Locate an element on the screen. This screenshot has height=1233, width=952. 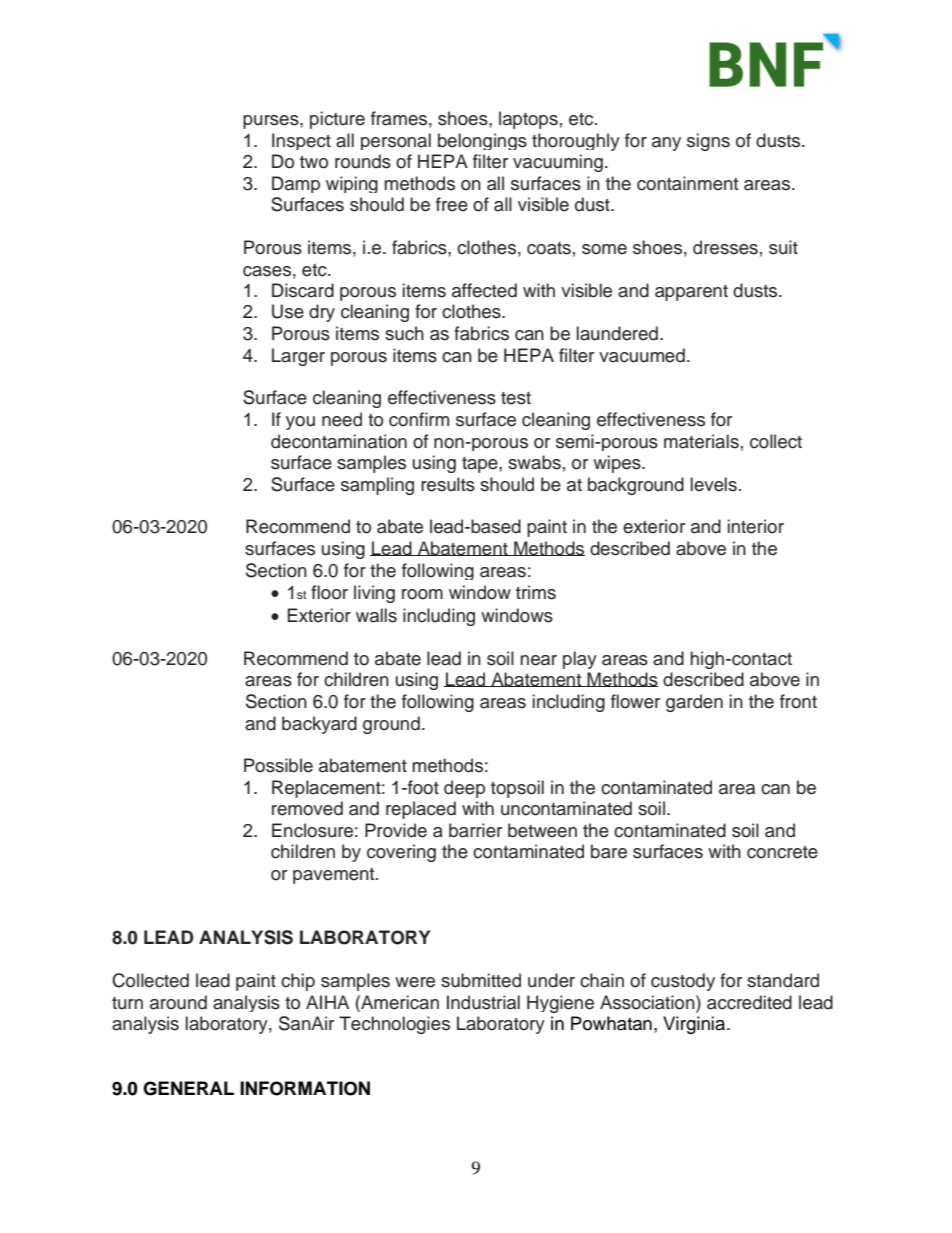
Larger is located at coordinates (298, 357).
